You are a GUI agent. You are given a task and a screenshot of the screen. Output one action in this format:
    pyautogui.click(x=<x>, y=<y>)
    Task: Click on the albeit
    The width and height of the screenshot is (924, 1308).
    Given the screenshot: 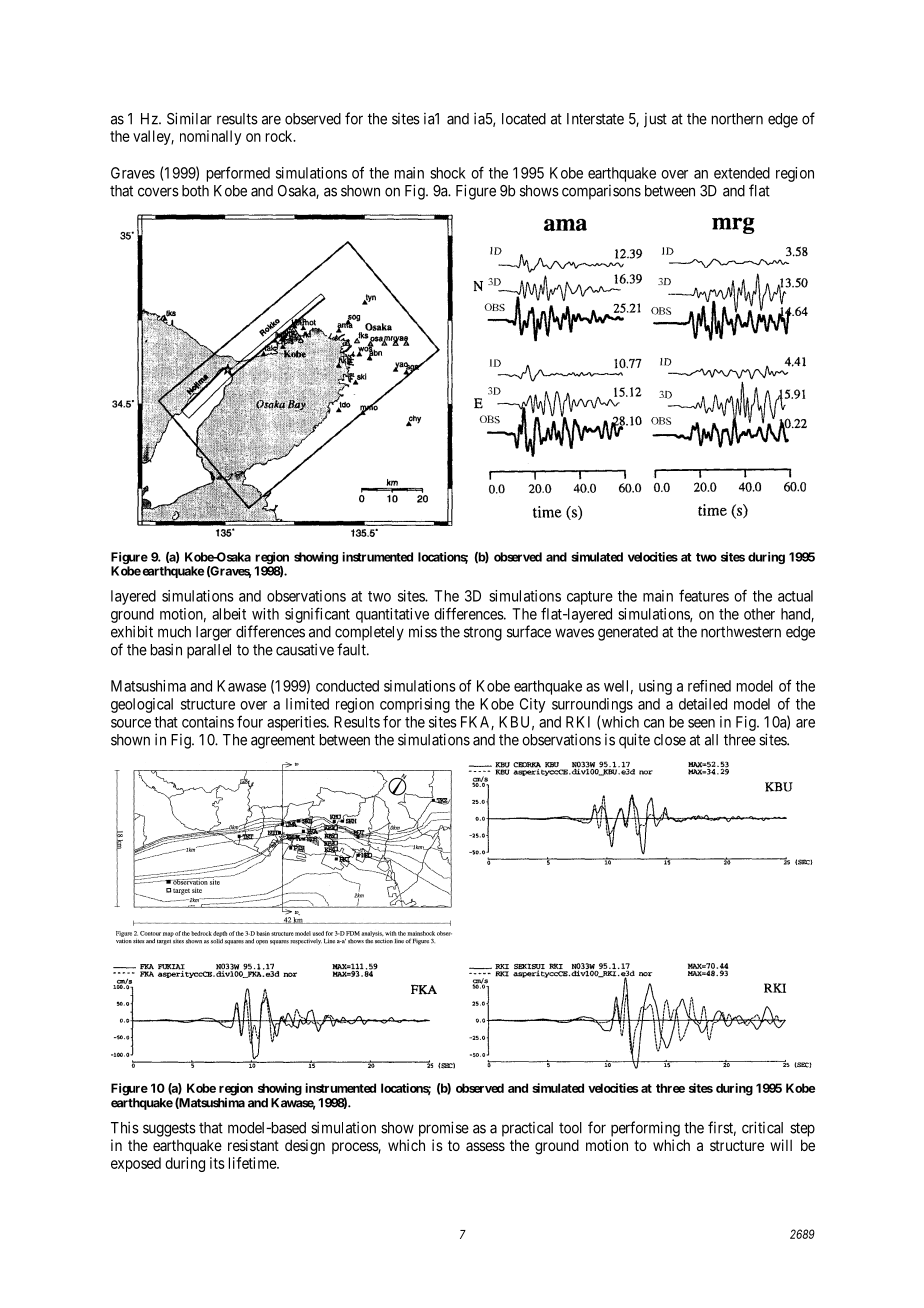 What is the action you would take?
    pyautogui.click(x=229, y=614)
